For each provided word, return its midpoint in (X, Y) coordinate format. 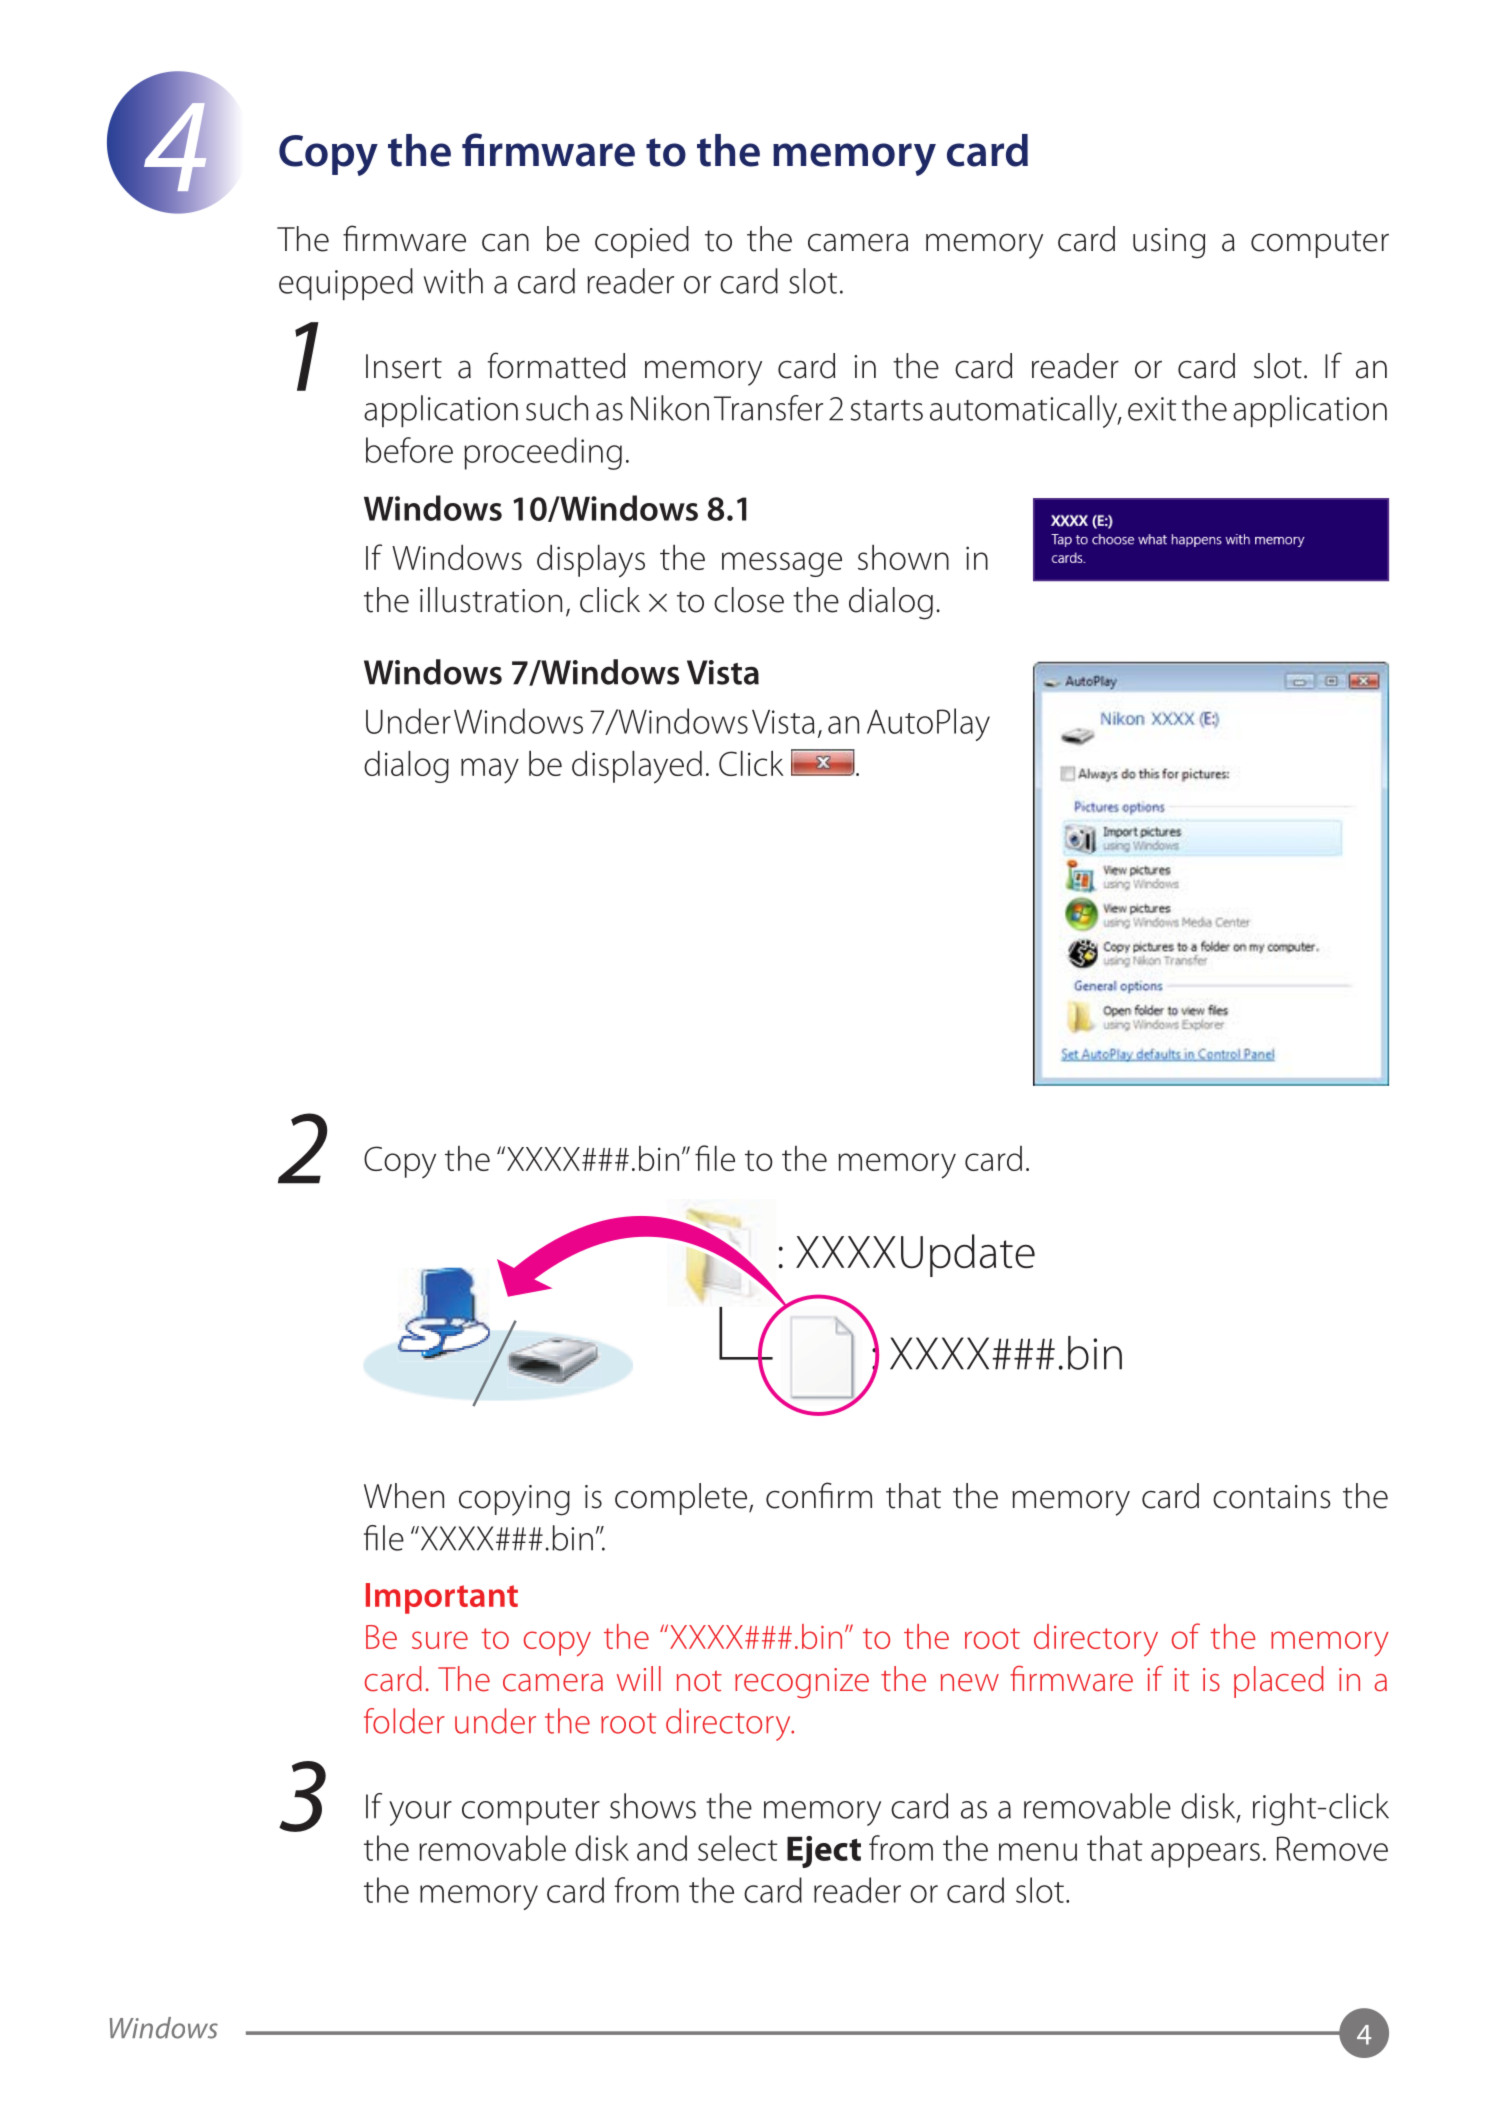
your (420, 1813)
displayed (637, 767)
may (490, 771)
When (404, 1496)
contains (1272, 1497)
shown (903, 557)
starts (887, 410)
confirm (819, 1495)
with (453, 281)
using (1169, 243)
